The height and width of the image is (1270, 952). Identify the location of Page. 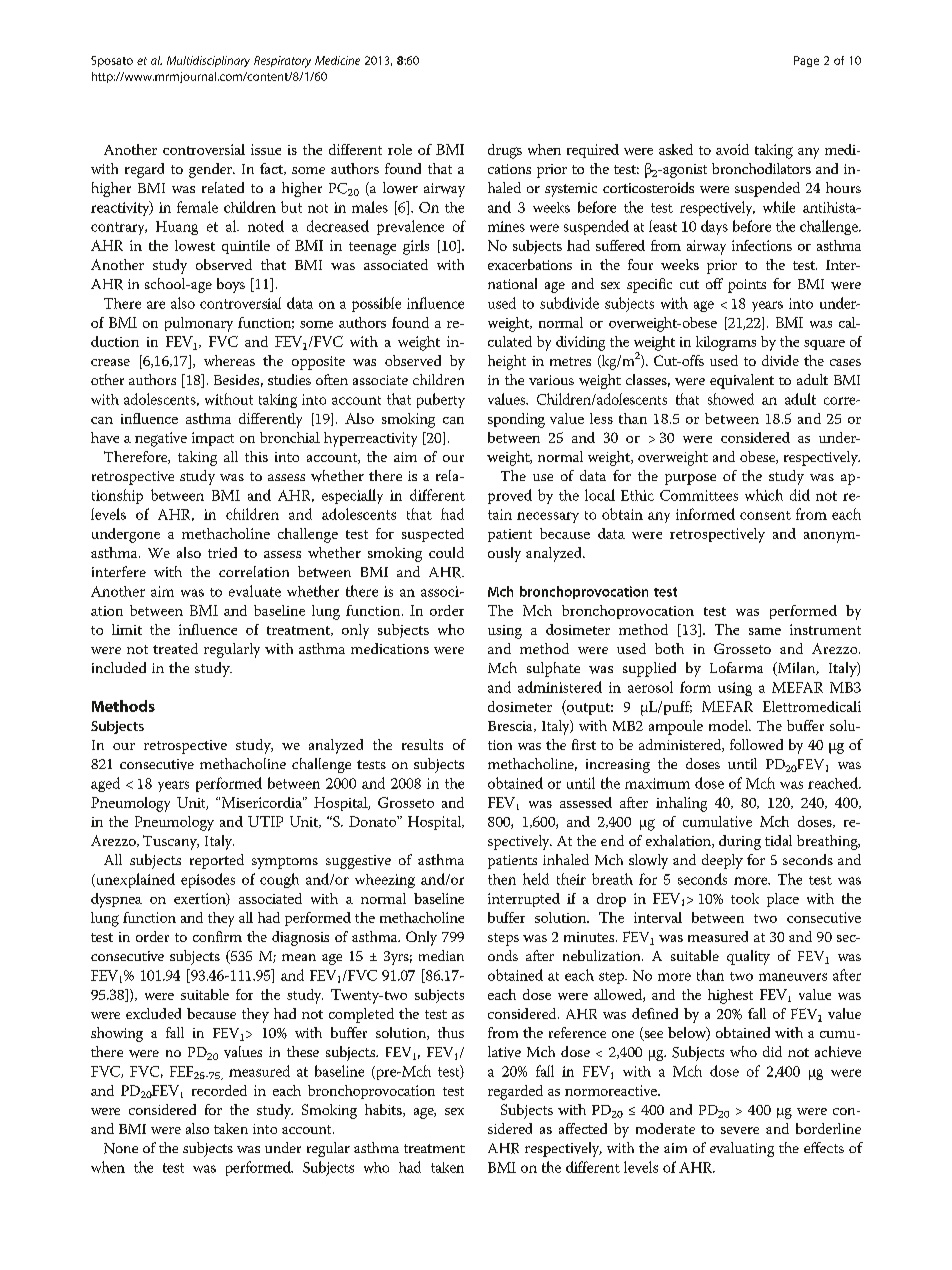
(806, 61).
